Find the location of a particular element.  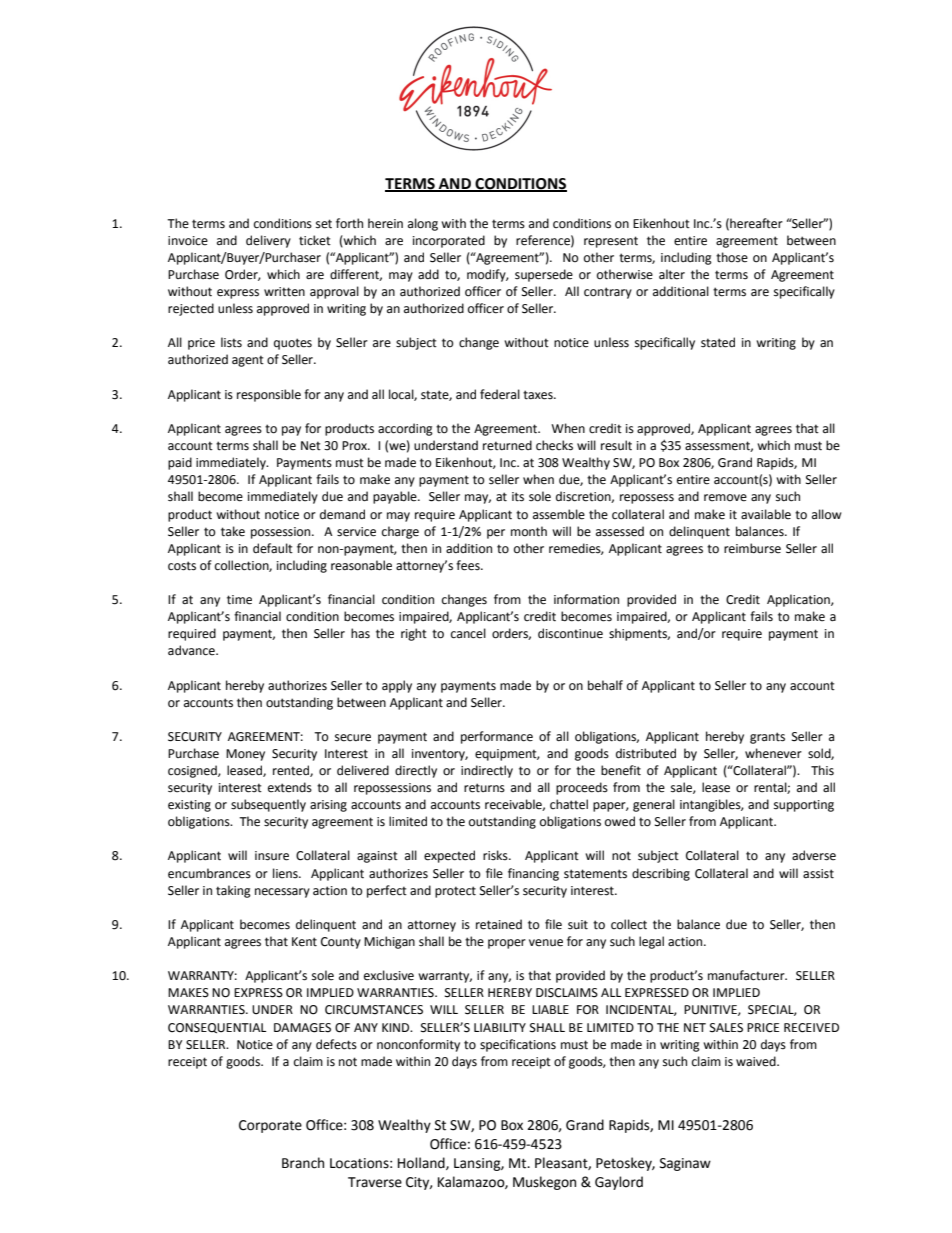

Branch is located at coordinates (303, 1163).
